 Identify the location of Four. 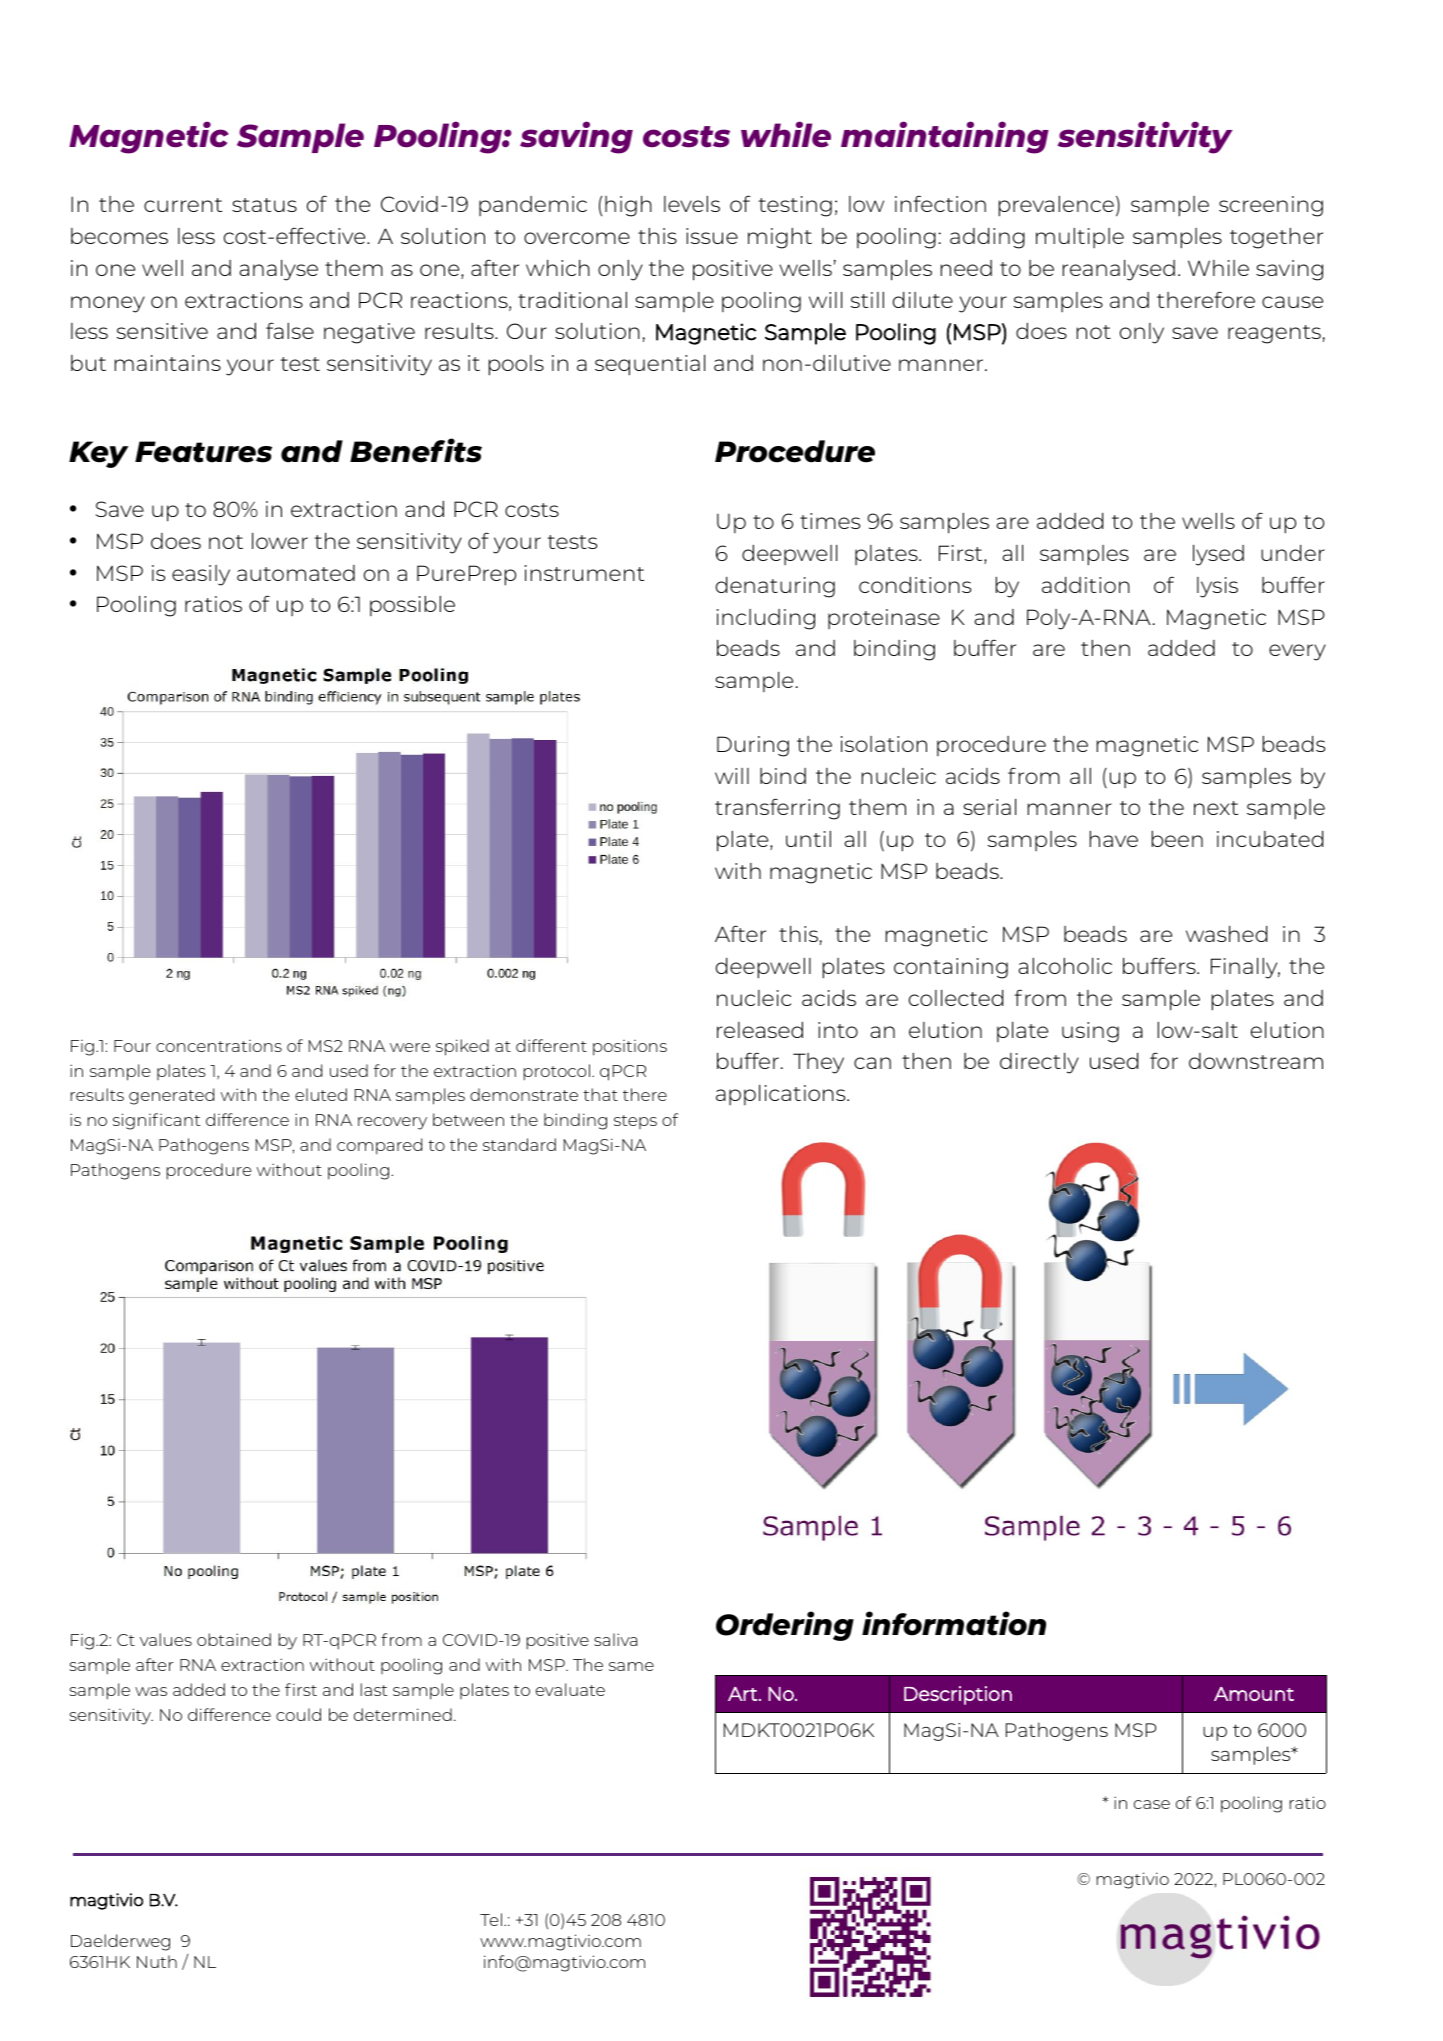
(132, 1046).
